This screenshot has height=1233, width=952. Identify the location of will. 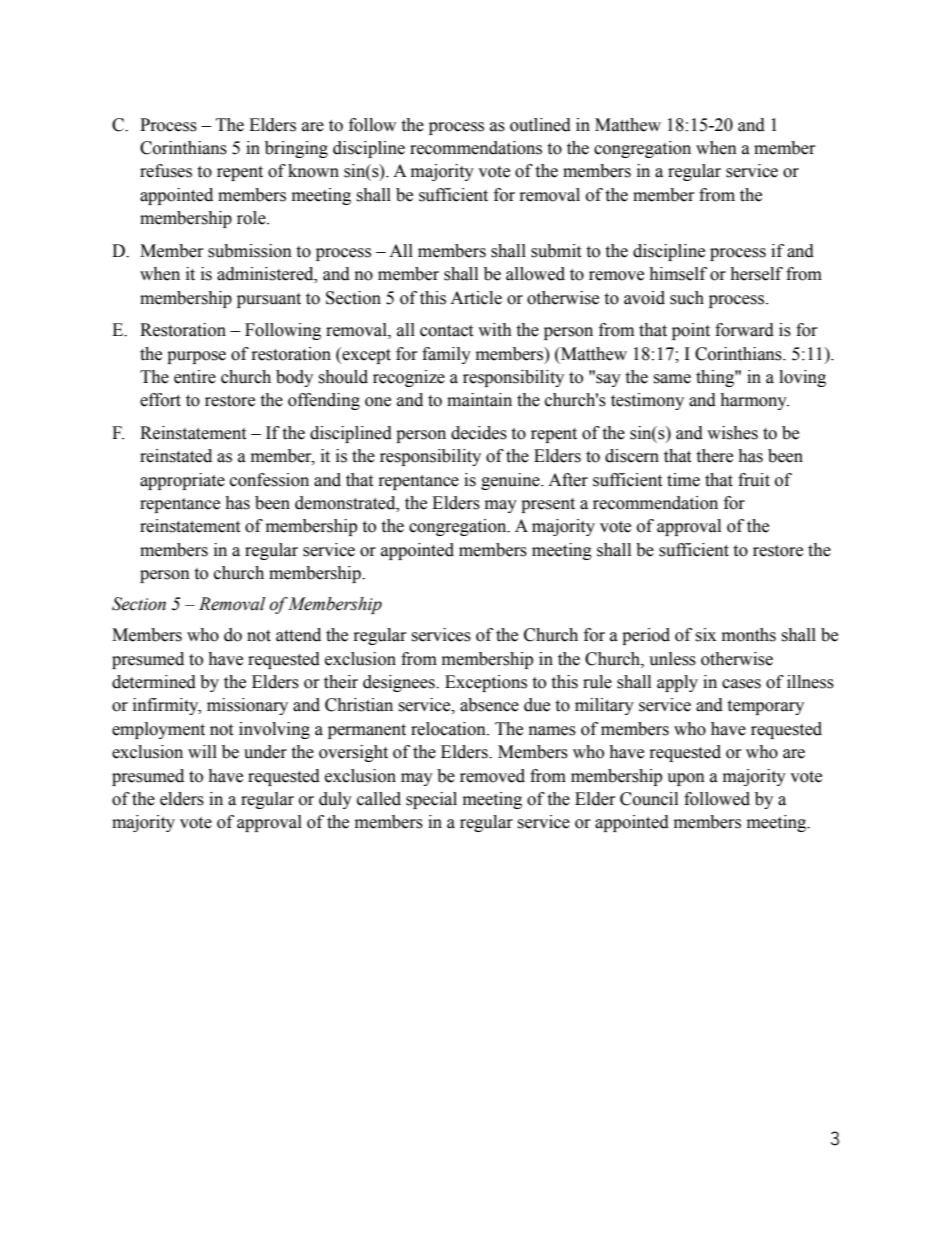
(202, 751).
